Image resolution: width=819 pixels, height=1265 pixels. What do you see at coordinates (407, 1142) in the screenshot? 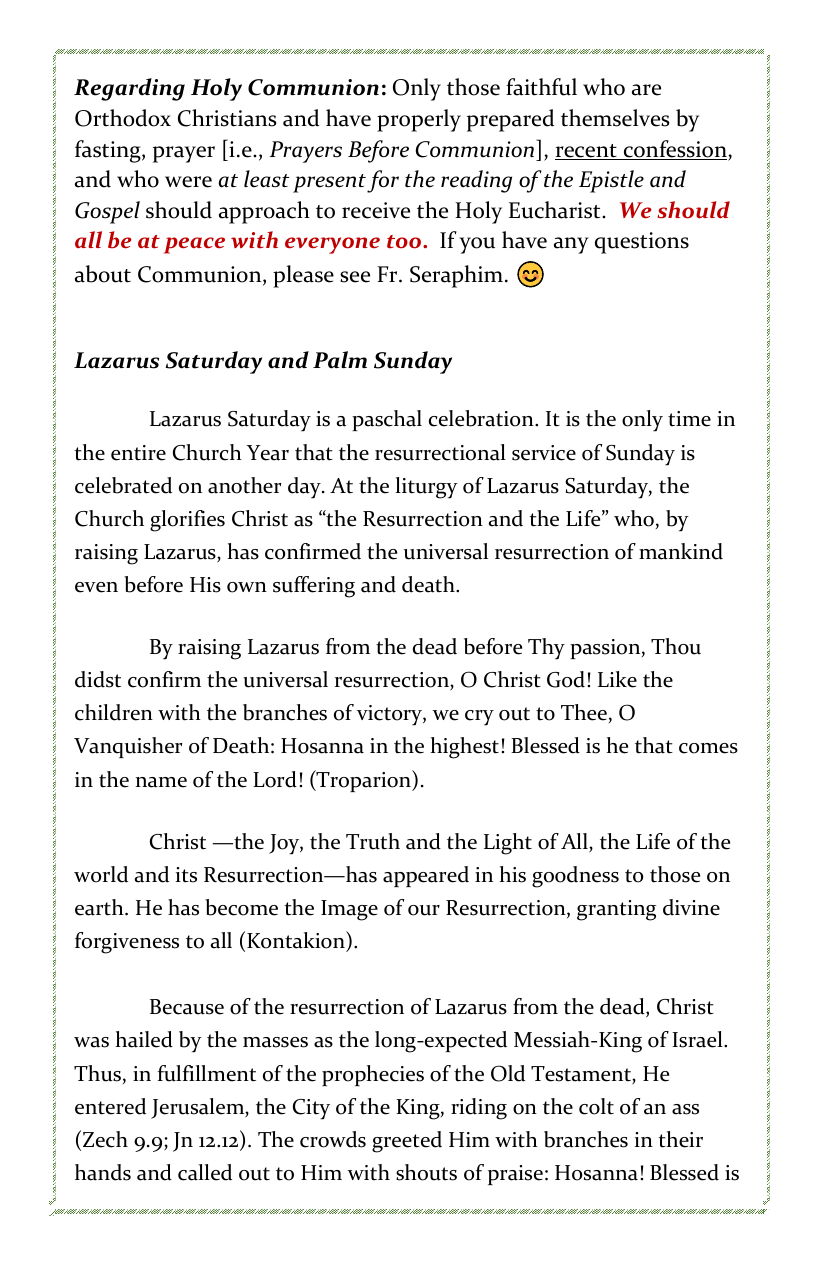
I see `greeted` at bounding box center [407, 1142].
